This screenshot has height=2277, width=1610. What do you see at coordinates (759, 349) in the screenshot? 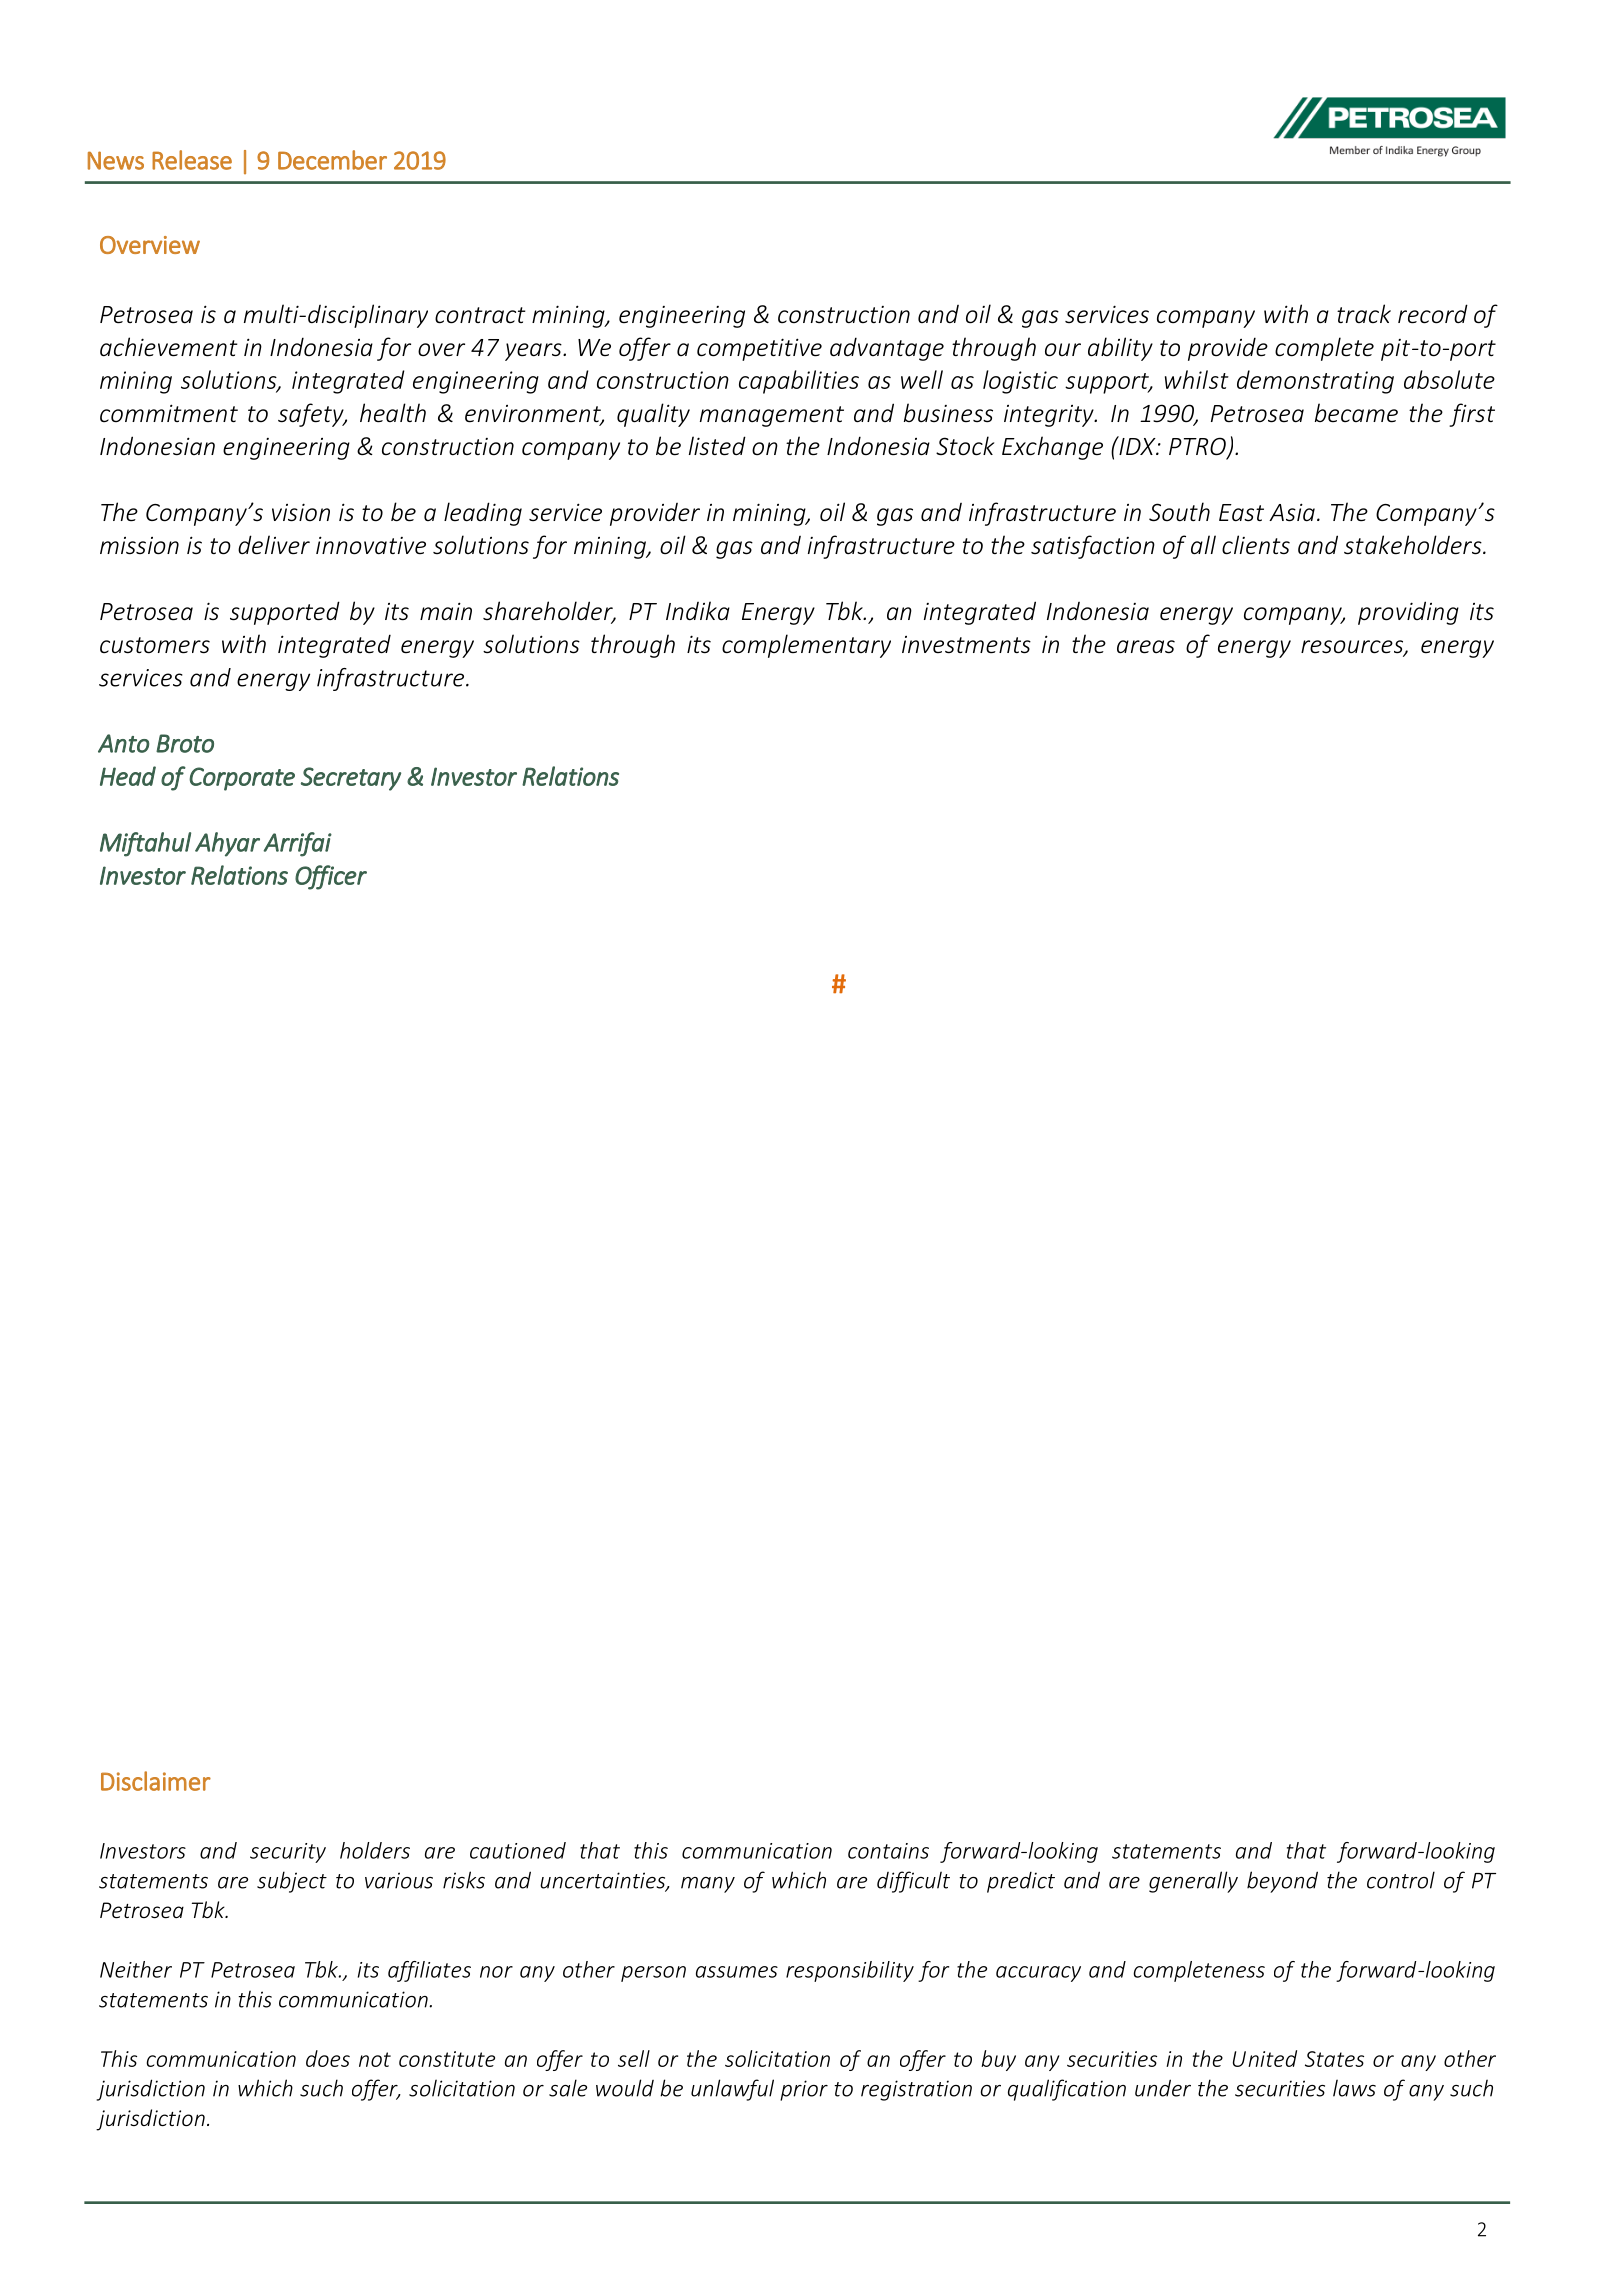
I see `competitive` at bounding box center [759, 349].
